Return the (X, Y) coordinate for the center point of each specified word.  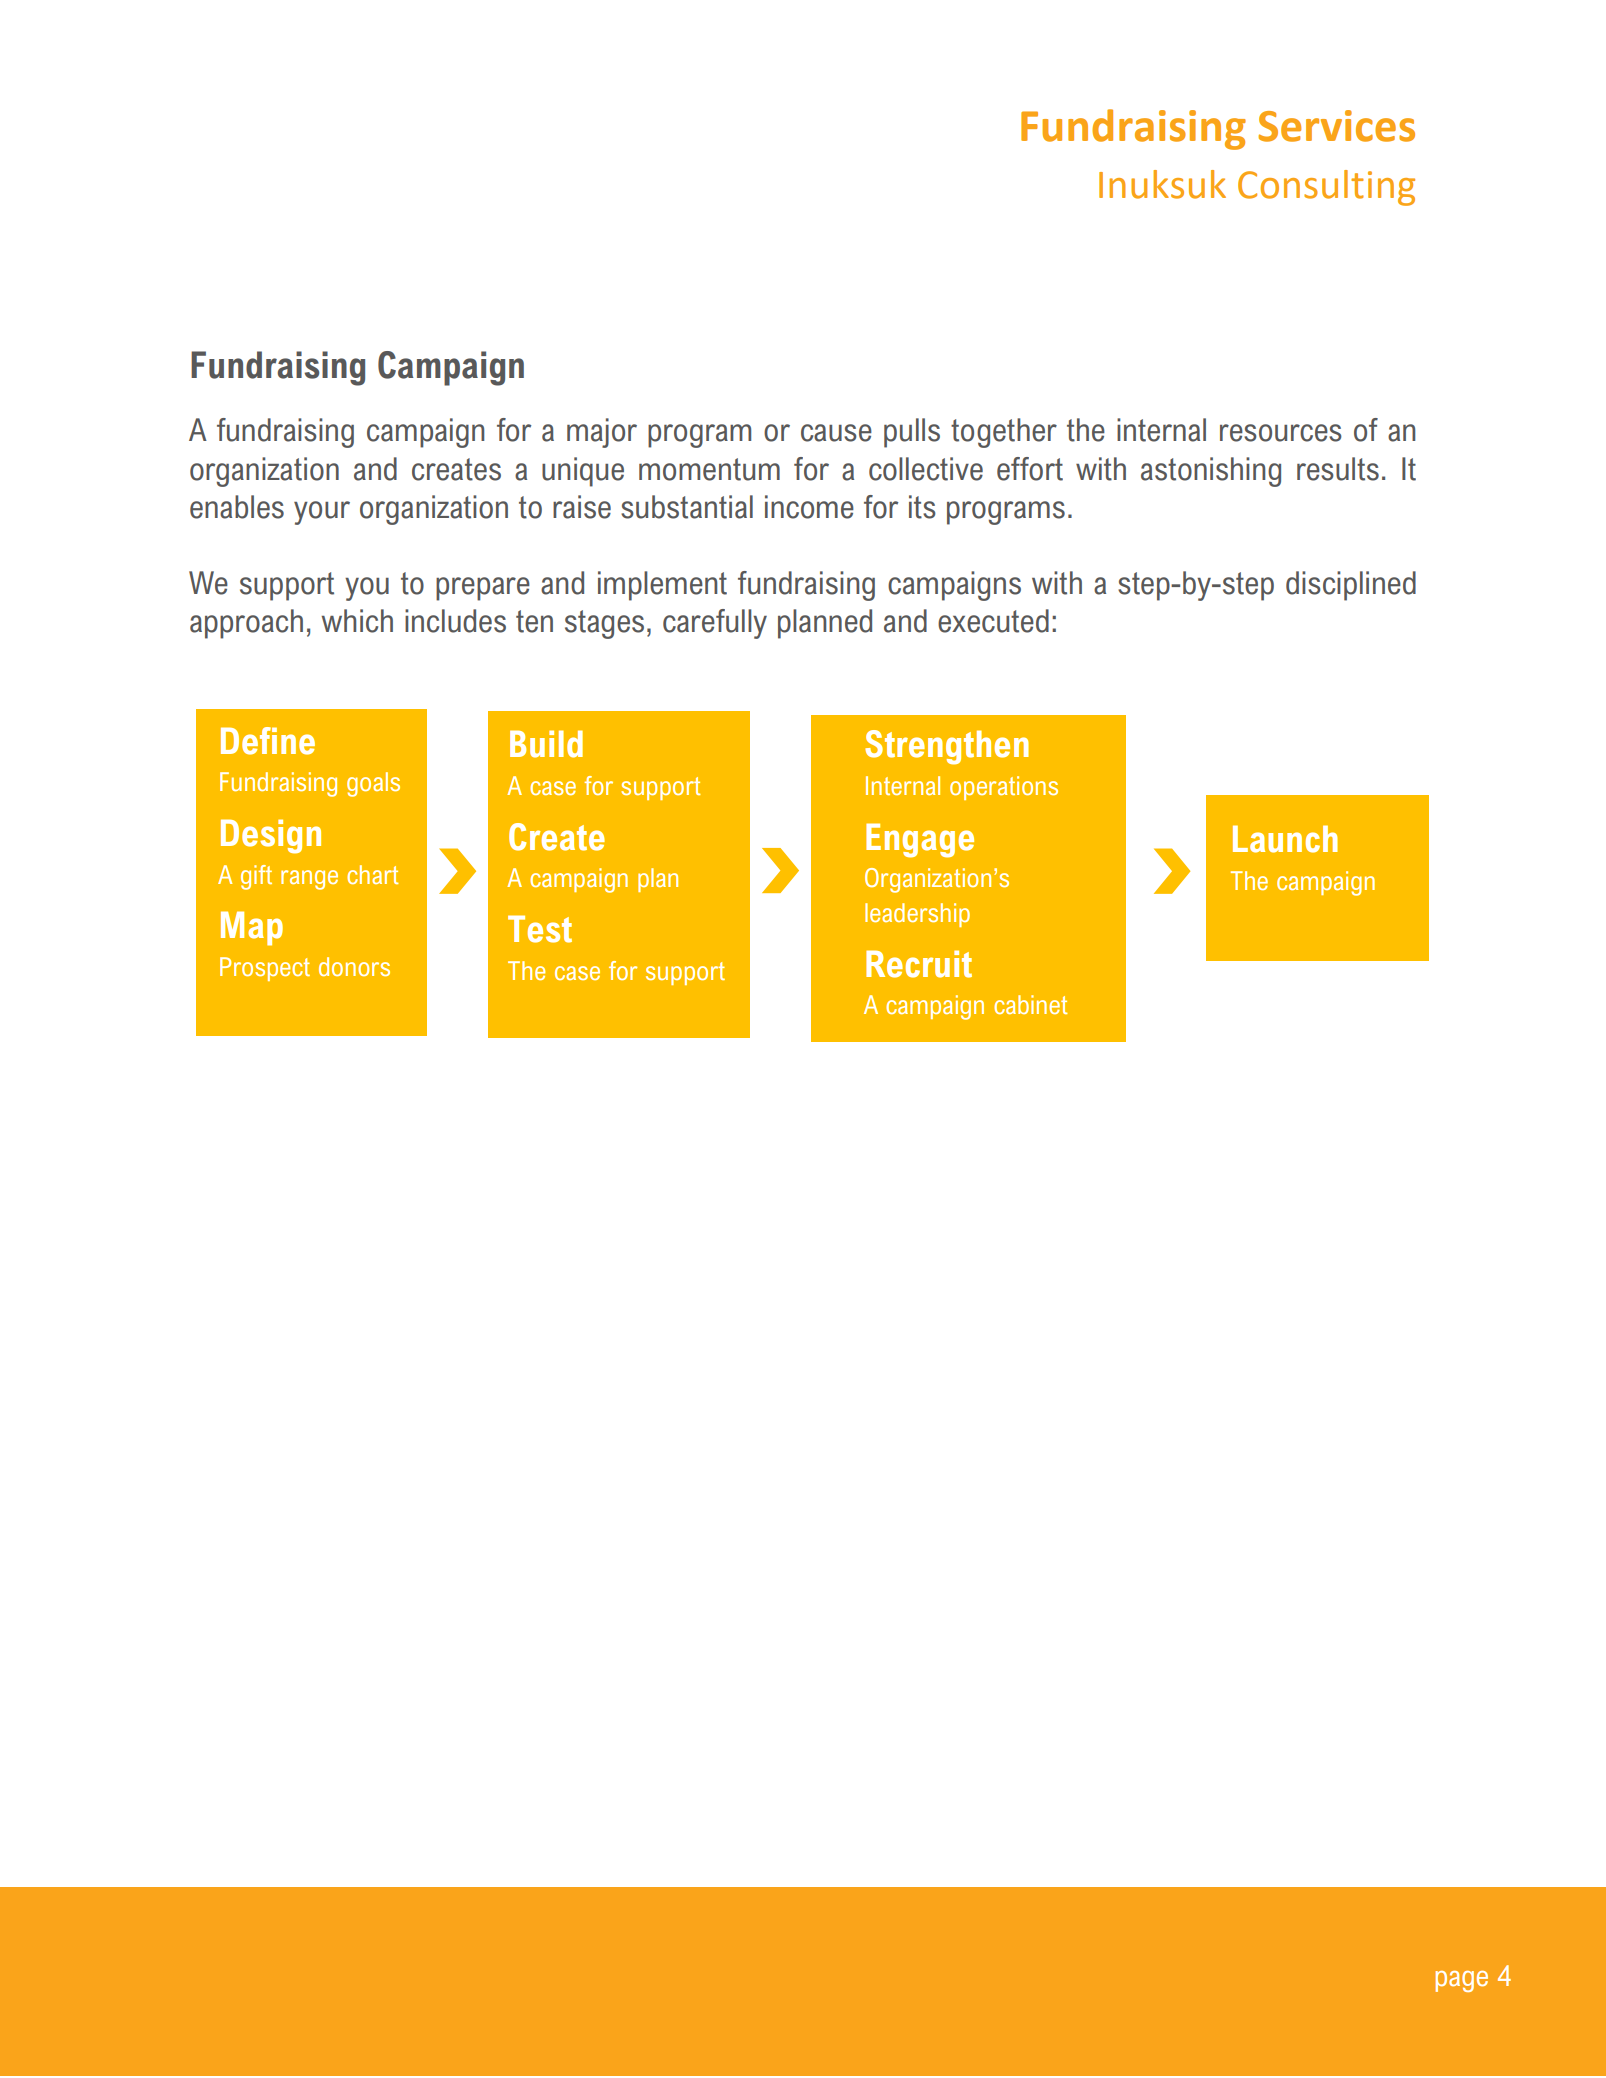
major (602, 433)
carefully (715, 624)
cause (836, 433)
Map (252, 928)
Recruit (919, 964)
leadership (917, 915)
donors (354, 966)
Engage (920, 840)
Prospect (265, 969)
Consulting (1326, 188)
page (1461, 1981)
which (357, 621)
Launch (1285, 839)
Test (540, 929)
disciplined (1351, 586)
